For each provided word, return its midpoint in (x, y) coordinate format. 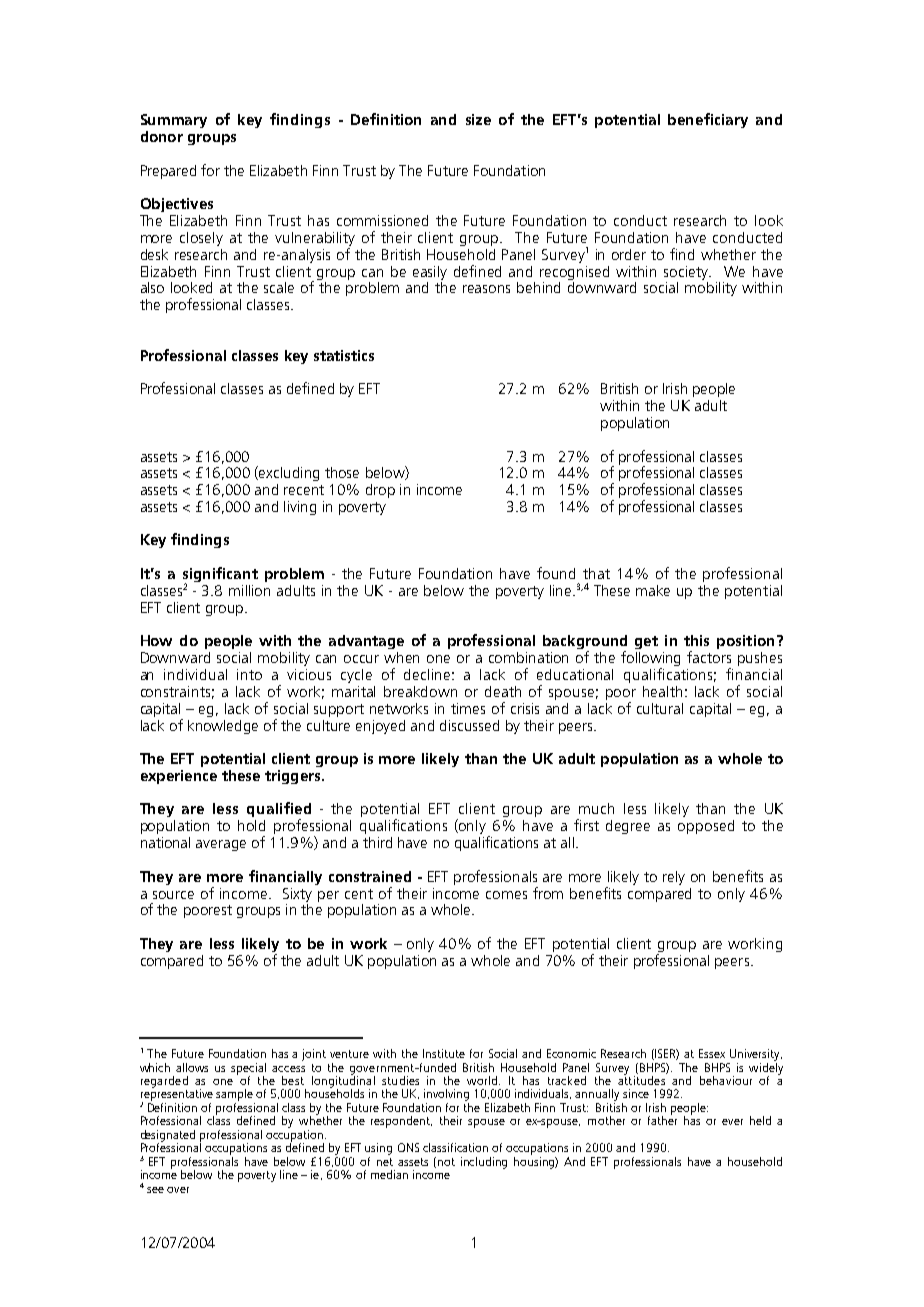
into (249, 674)
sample (234, 1095)
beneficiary (708, 120)
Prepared (168, 172)
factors (709, 657)
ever (732, 1122)
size (478, 119)
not (446, 1162)
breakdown (420, 691)
